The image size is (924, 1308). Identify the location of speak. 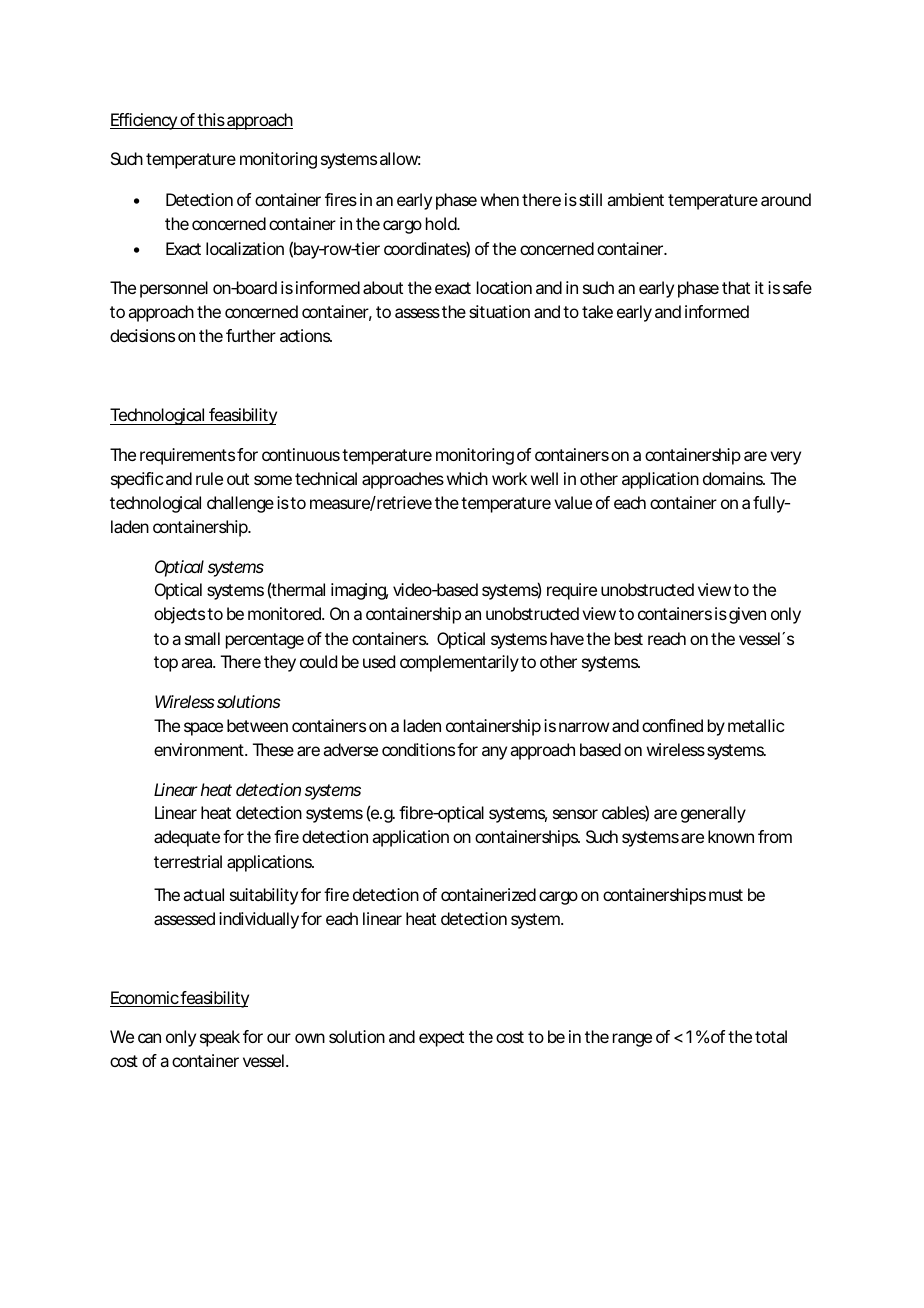
(220, 1038).
